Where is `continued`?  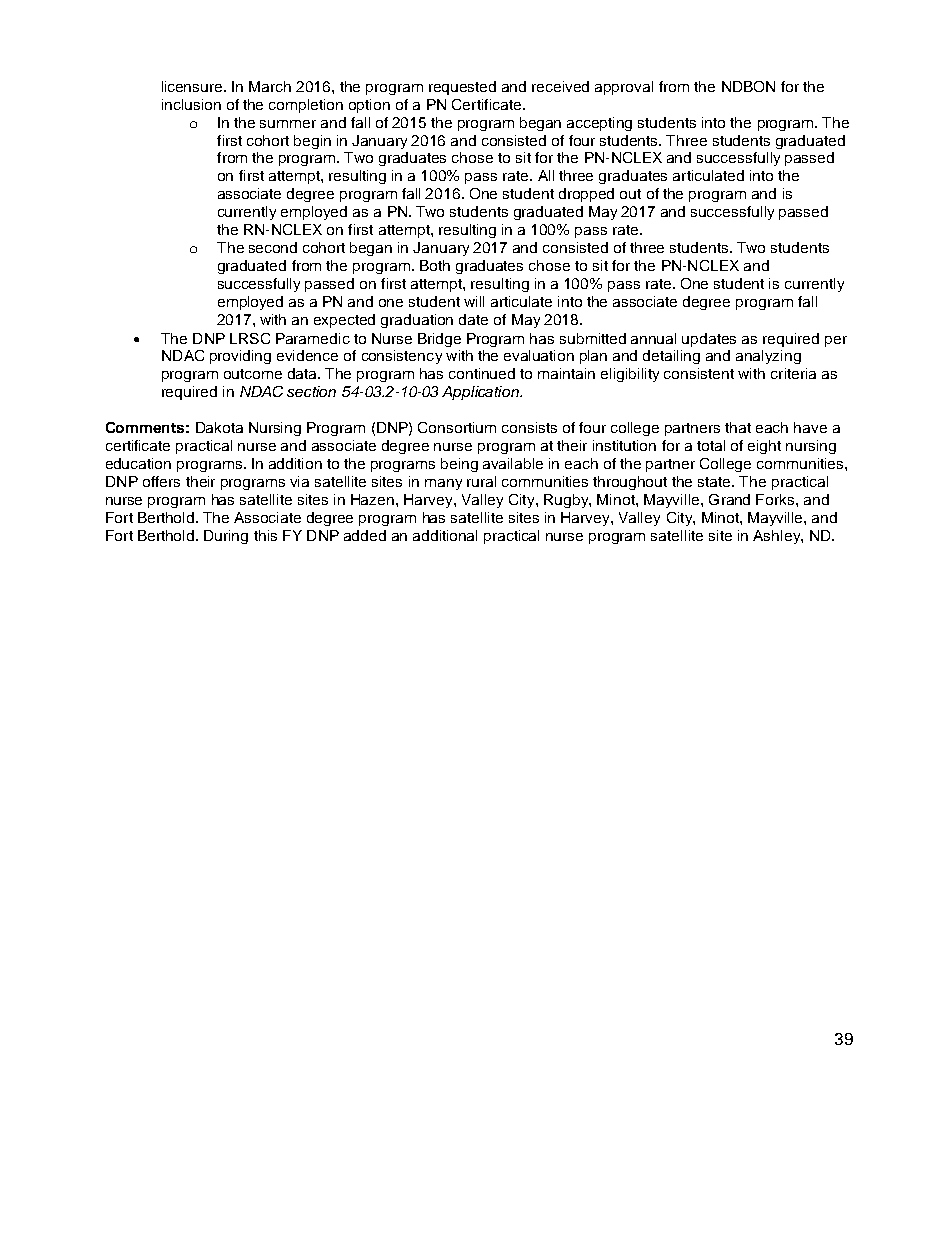
continued is located at coordinates (482, 373).
